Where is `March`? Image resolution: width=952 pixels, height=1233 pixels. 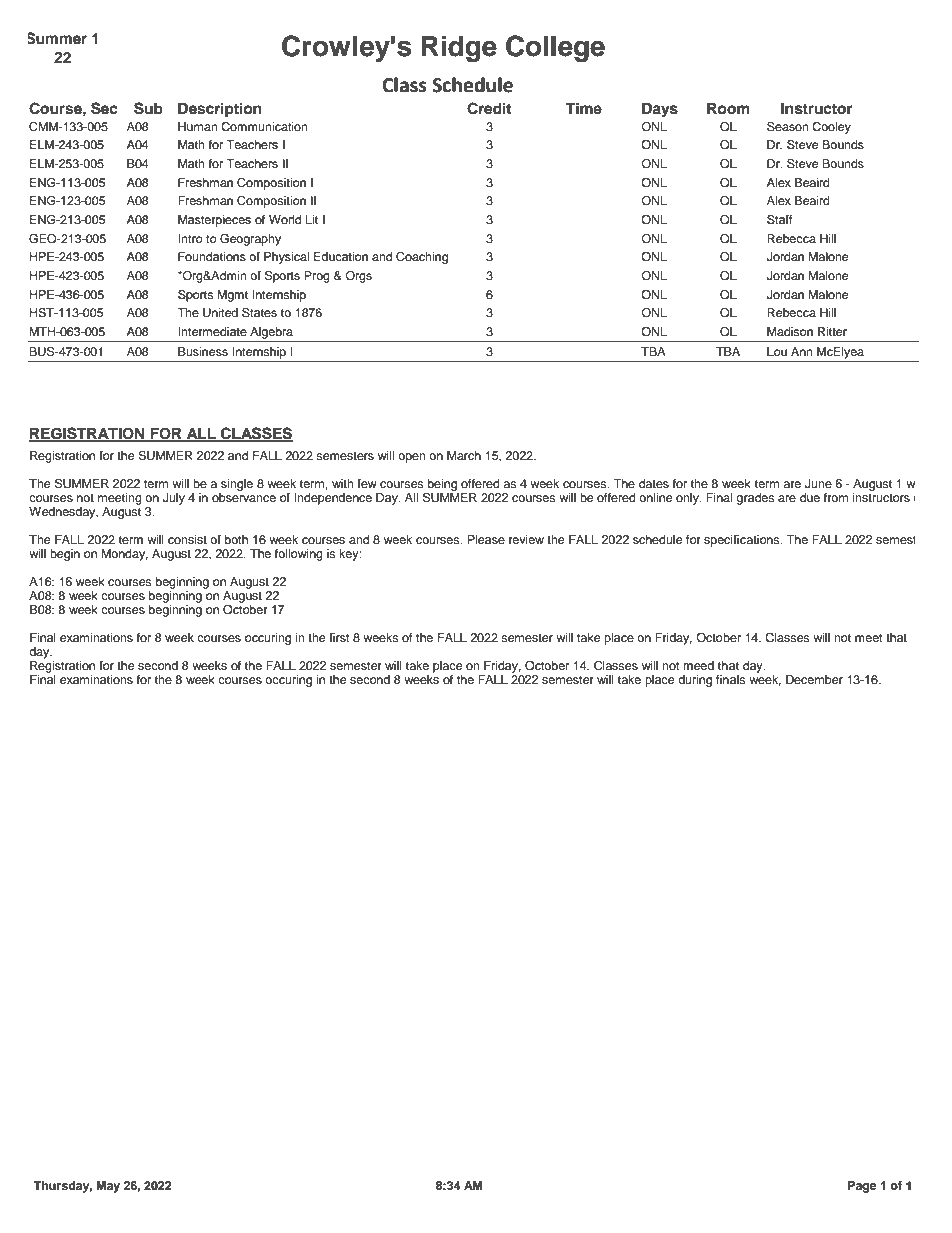
March is located at coordinates (464, 455).
